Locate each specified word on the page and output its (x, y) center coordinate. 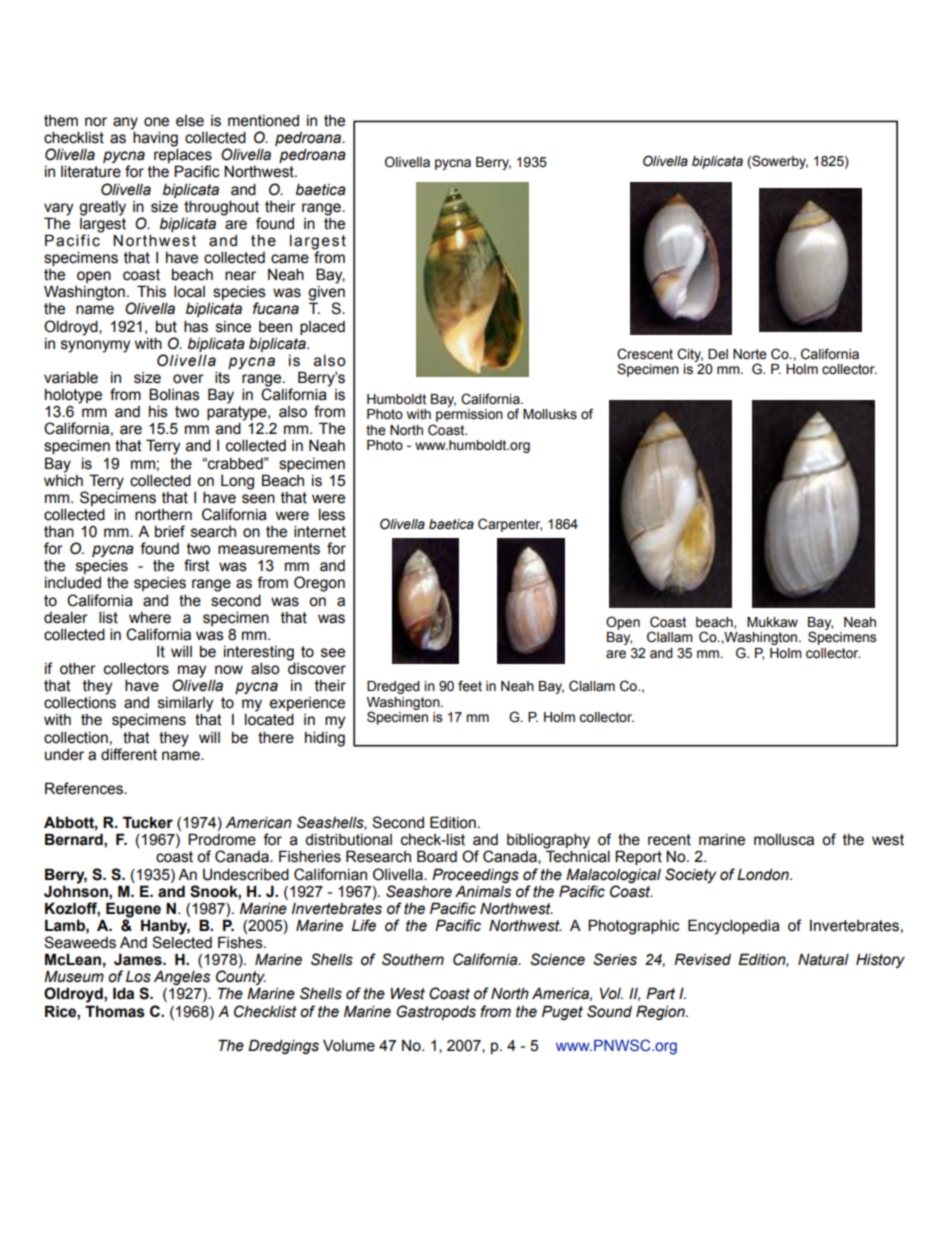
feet (470, 686)
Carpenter (510, 525)
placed (322, 328)
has (196, 326)
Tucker (148, 822)
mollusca (784, 839)
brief (170, 531)
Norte (750, 354)
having (155, 140)
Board (437, 856)
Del (718, 354)
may (191, 672)
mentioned (263, 121)
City (690, 355)
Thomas (115, 1011)
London (764, 874)
